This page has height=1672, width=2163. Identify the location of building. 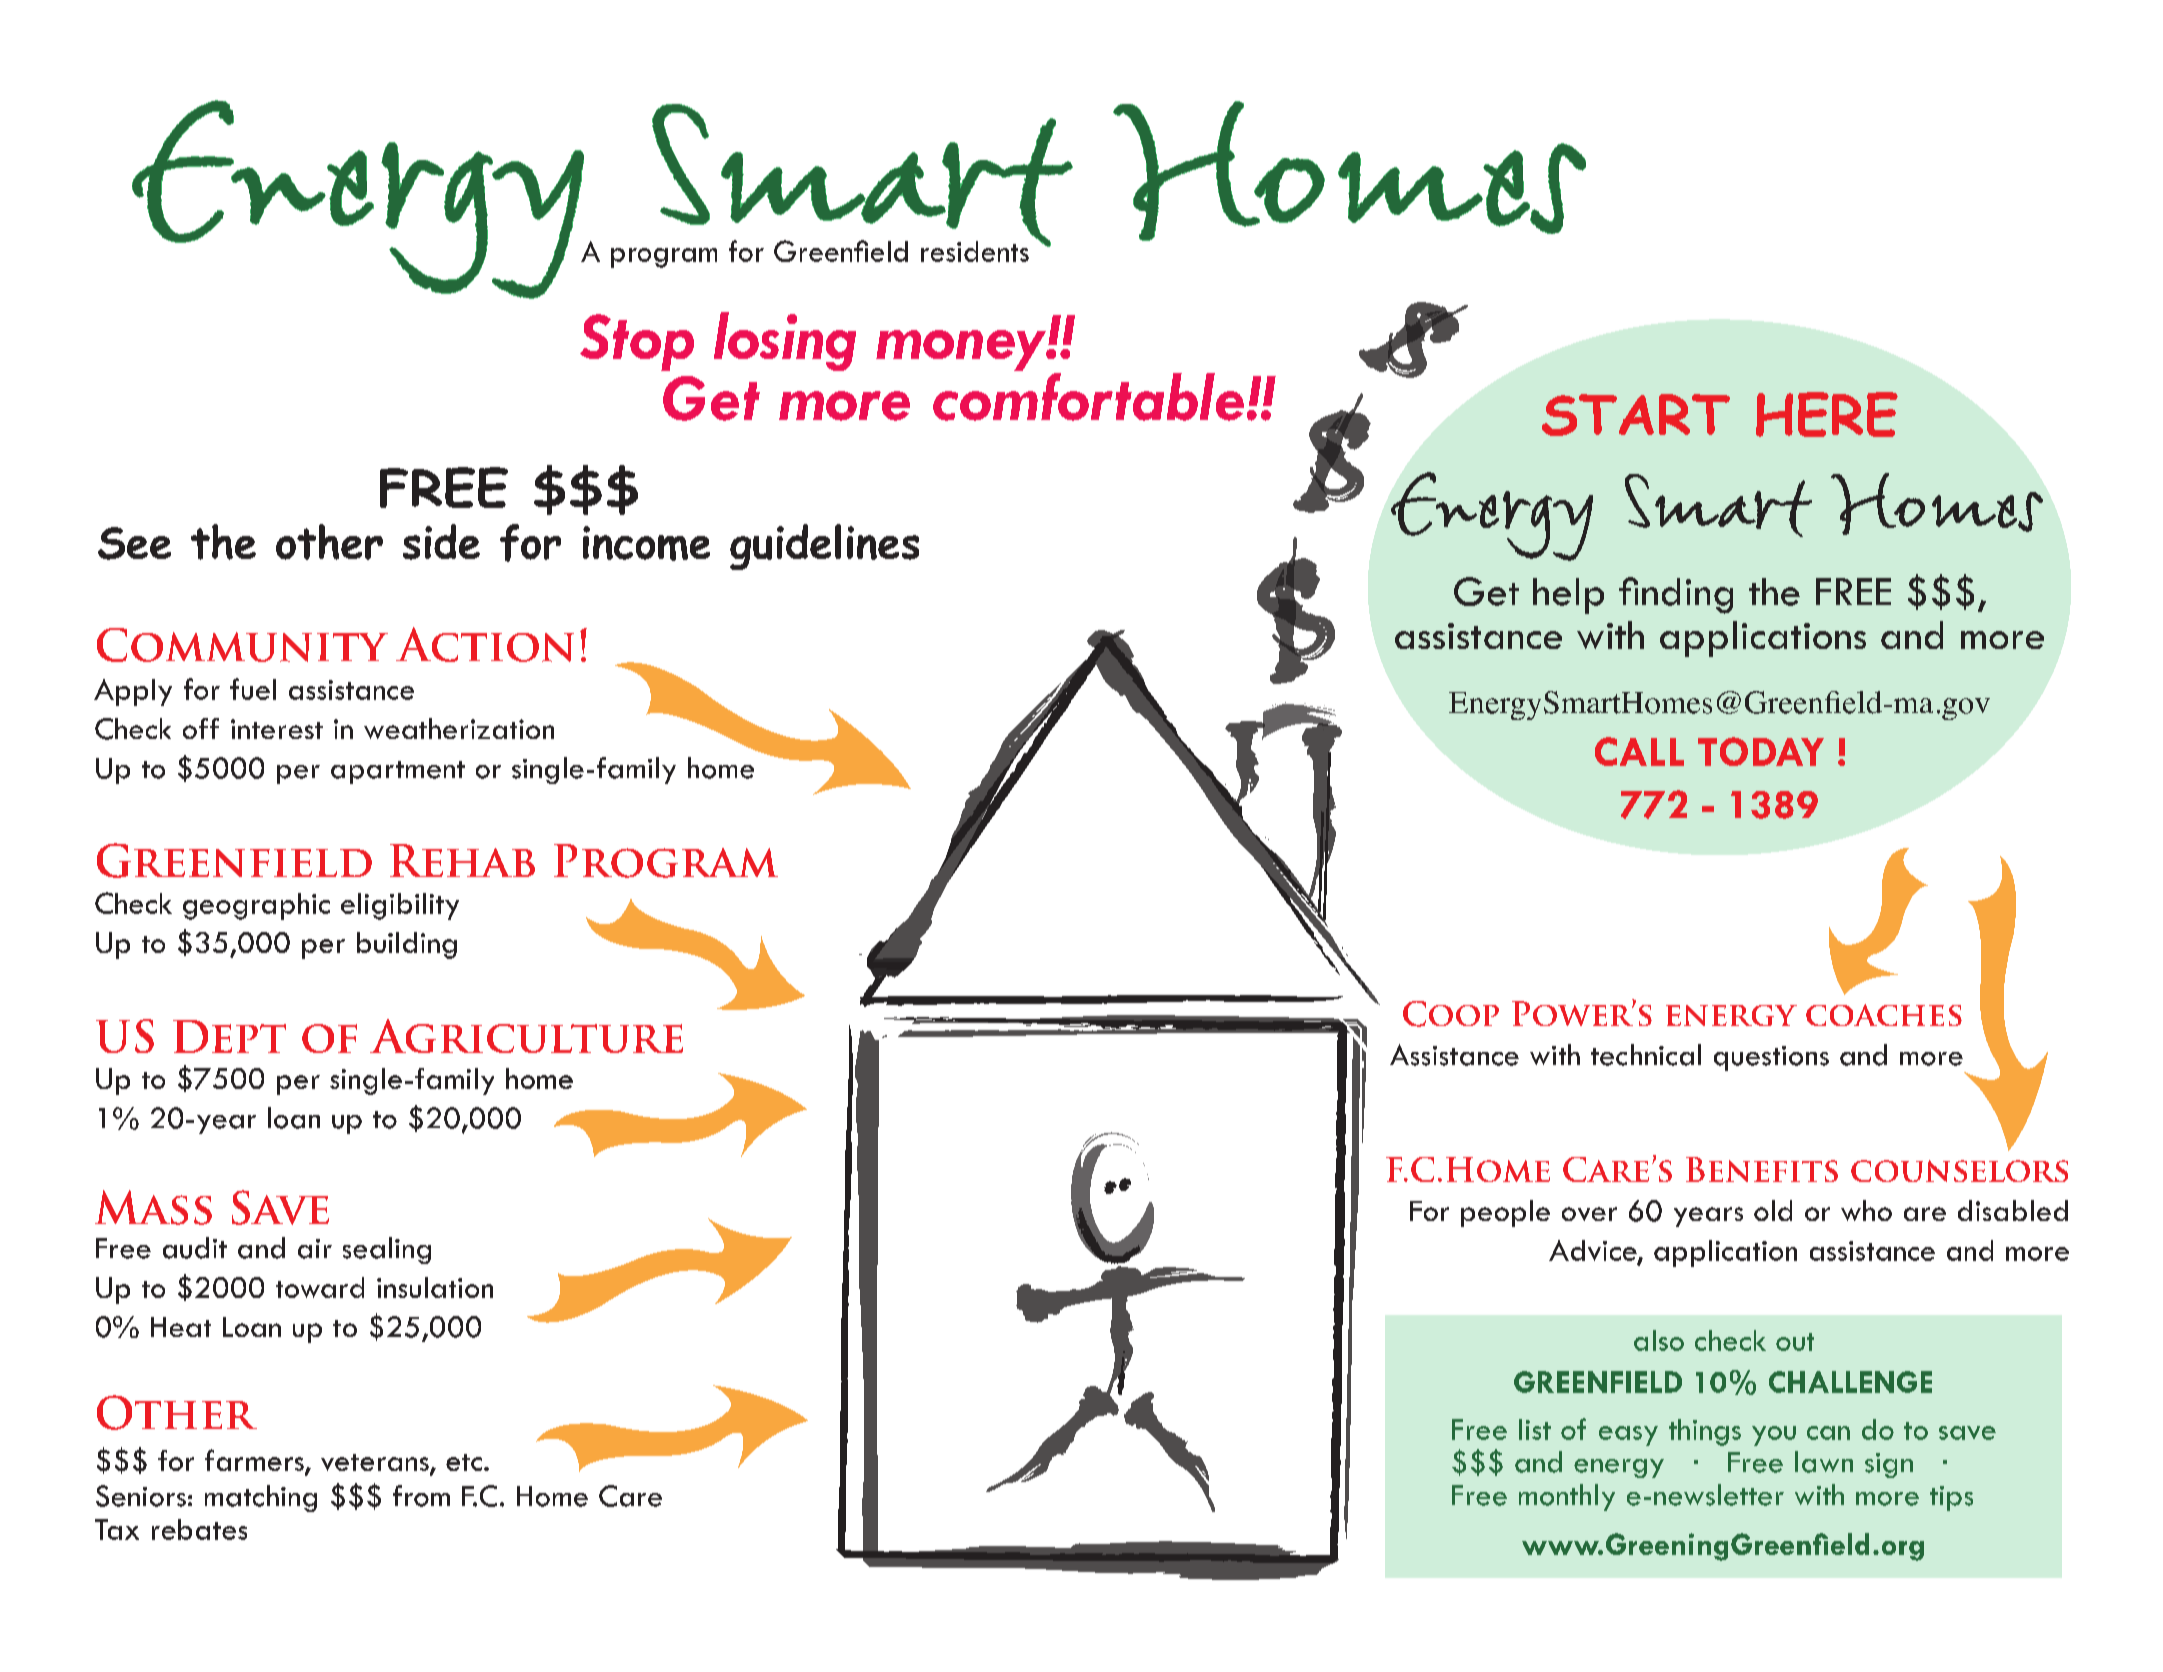
(407, 945).
